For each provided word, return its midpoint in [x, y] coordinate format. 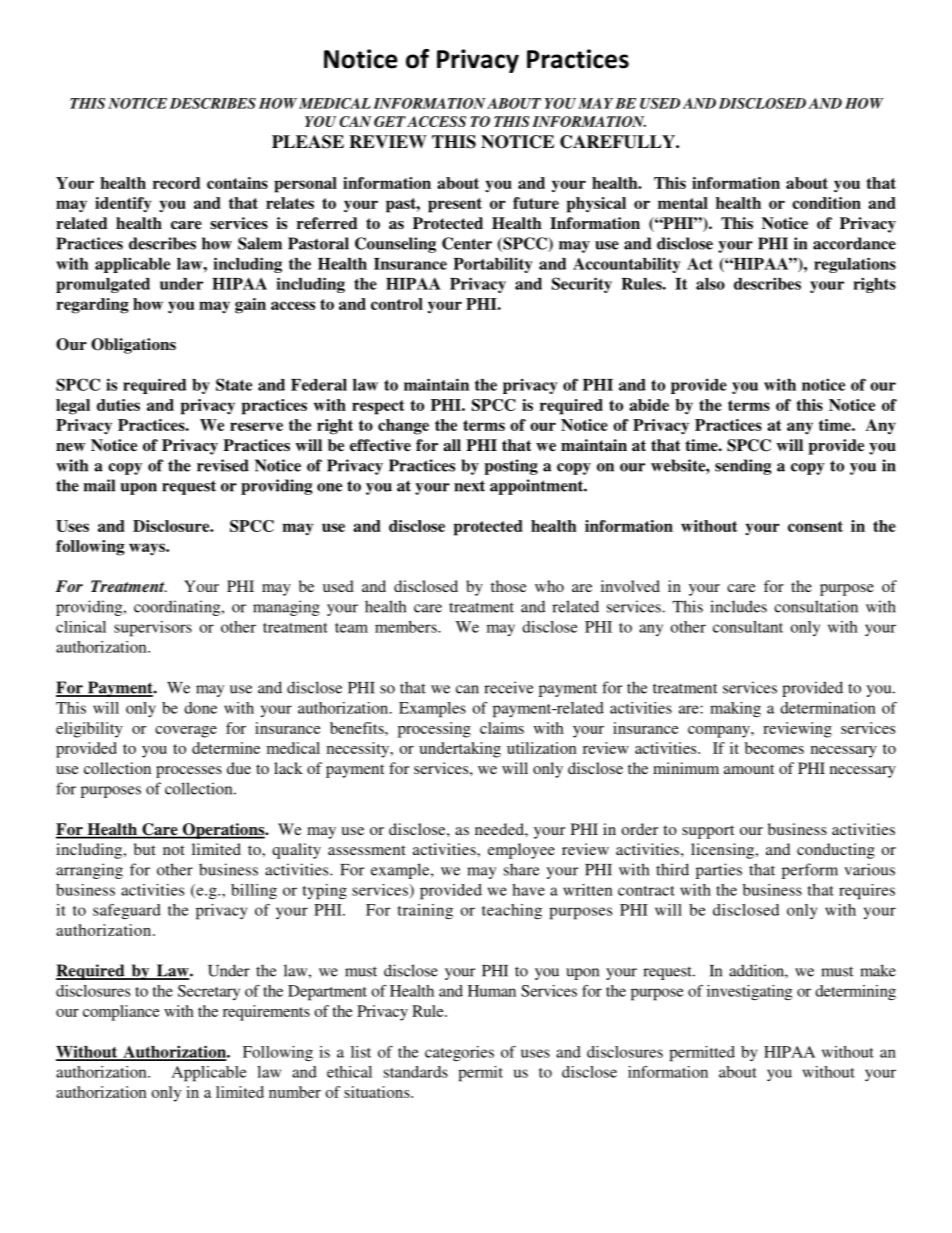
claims [502, 728]
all [452, 445]
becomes [774, 748]
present [455, 205]
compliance [121, 1013]
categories [459, 1054]
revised [223, 465]
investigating [750, 993]
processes [189, 772]
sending [743, 467]
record [176, 183]
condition [826, 203]
